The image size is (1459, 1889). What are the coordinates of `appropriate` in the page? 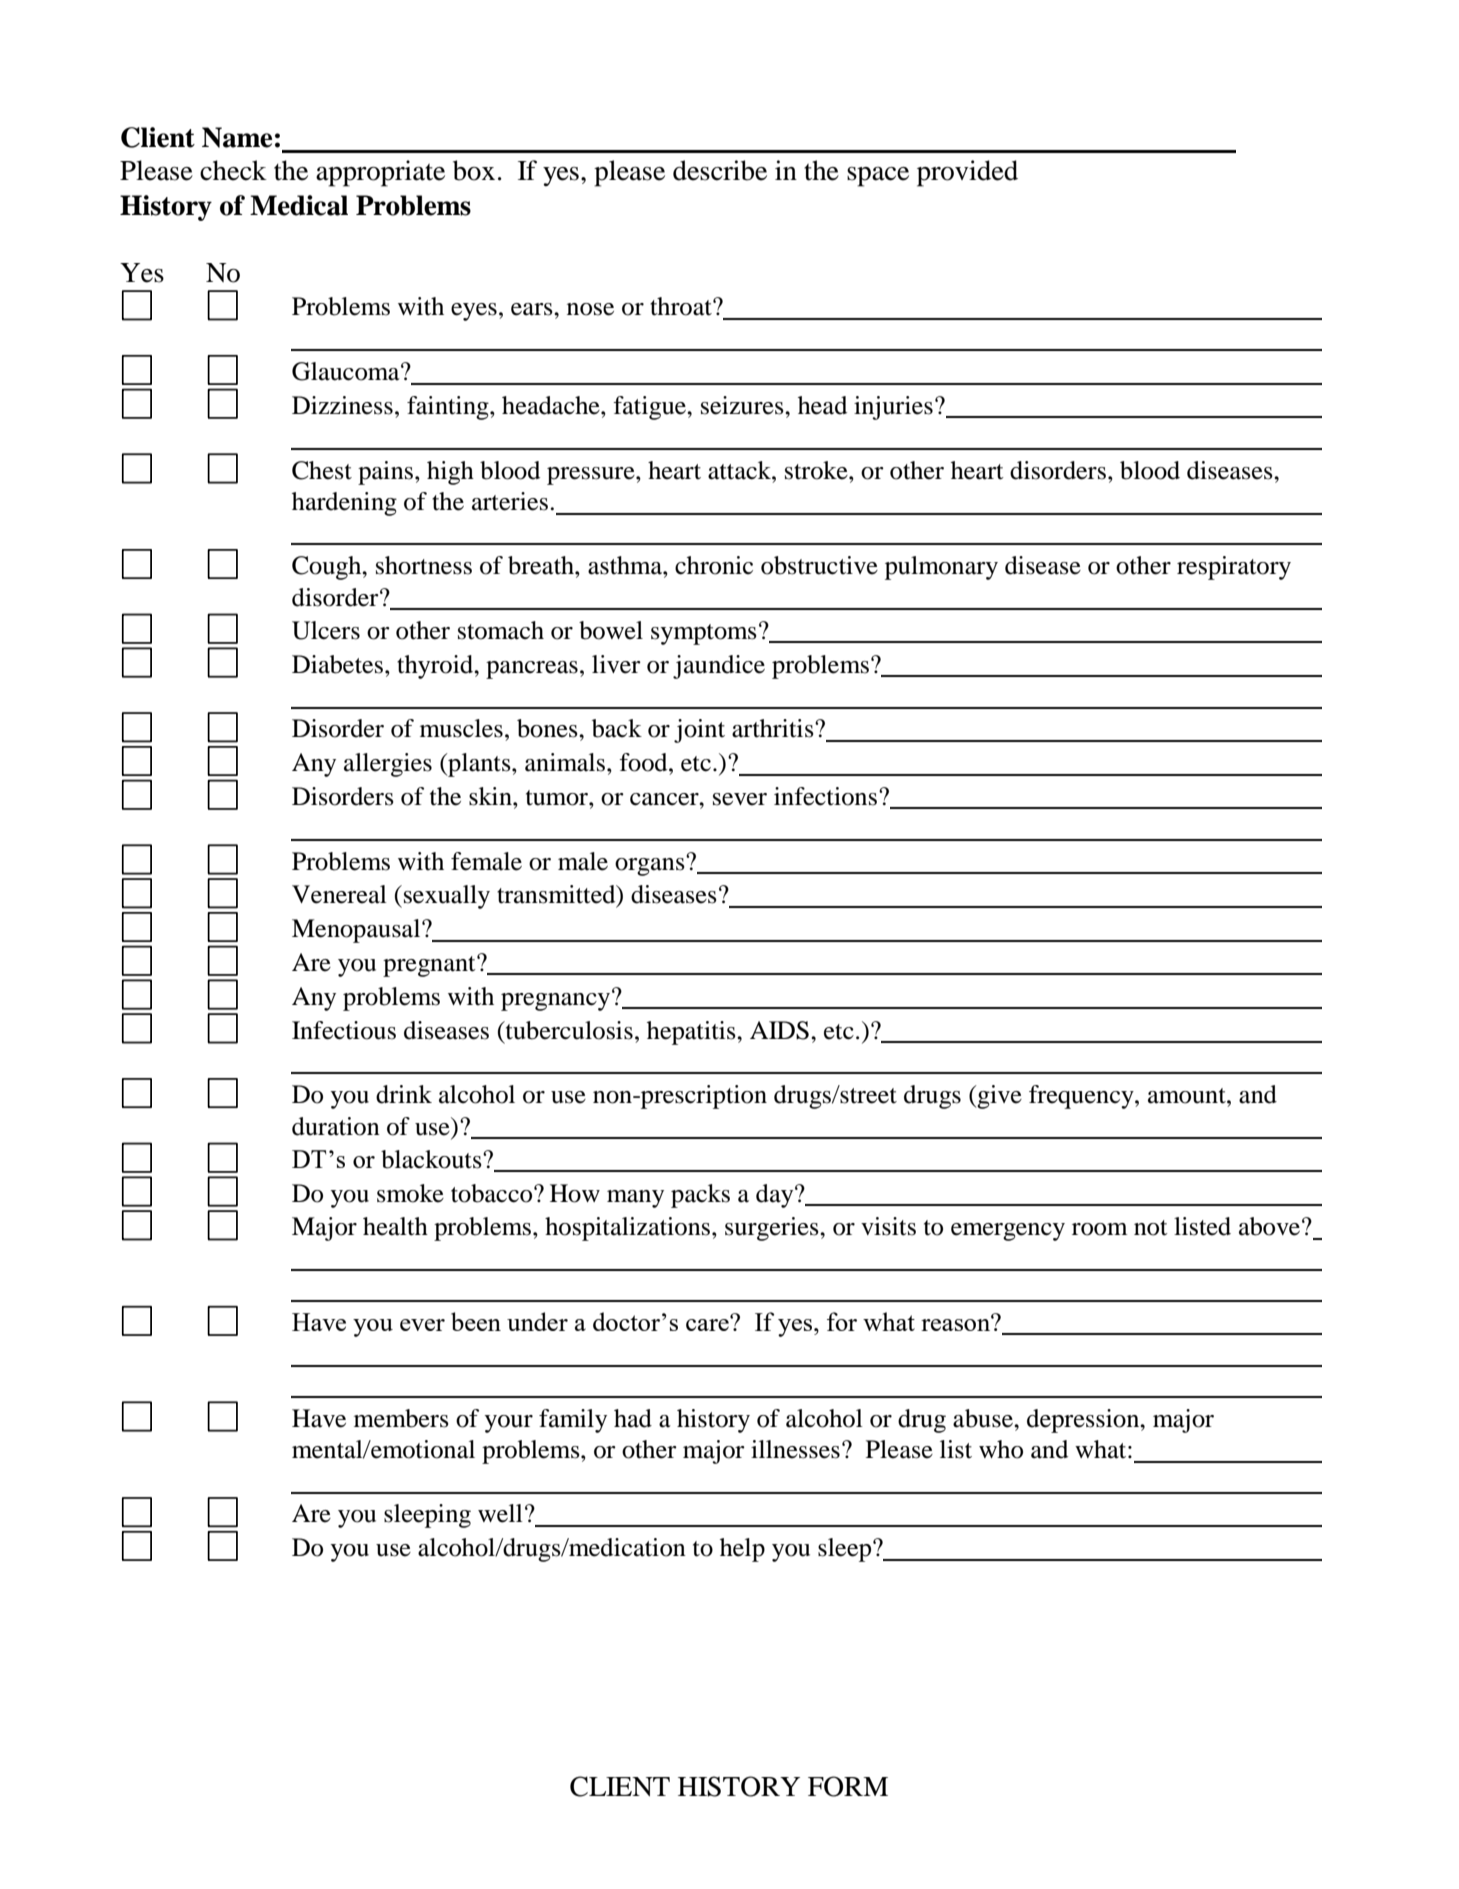 It's located at (380, 173).
